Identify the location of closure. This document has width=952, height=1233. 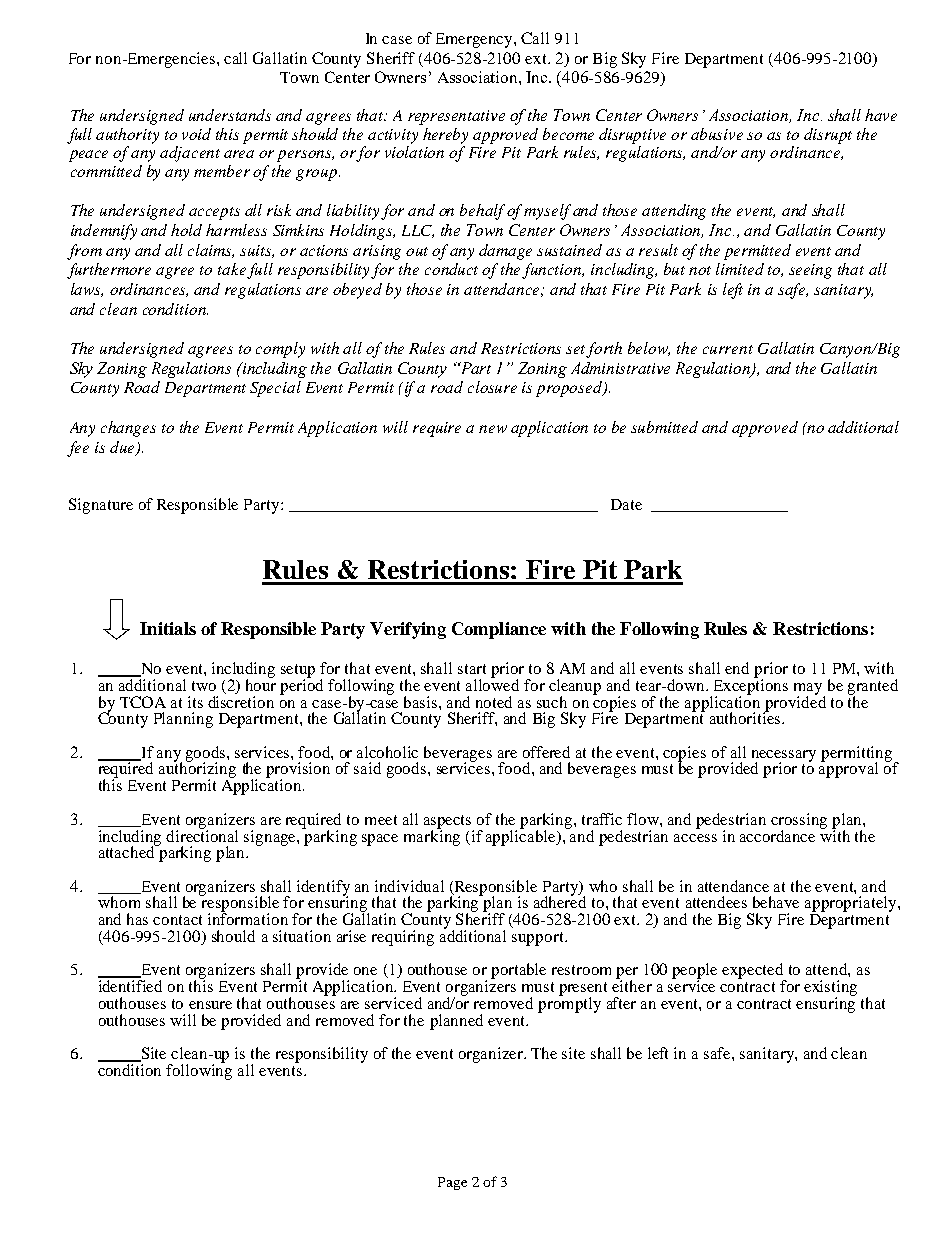
(492, 387).
